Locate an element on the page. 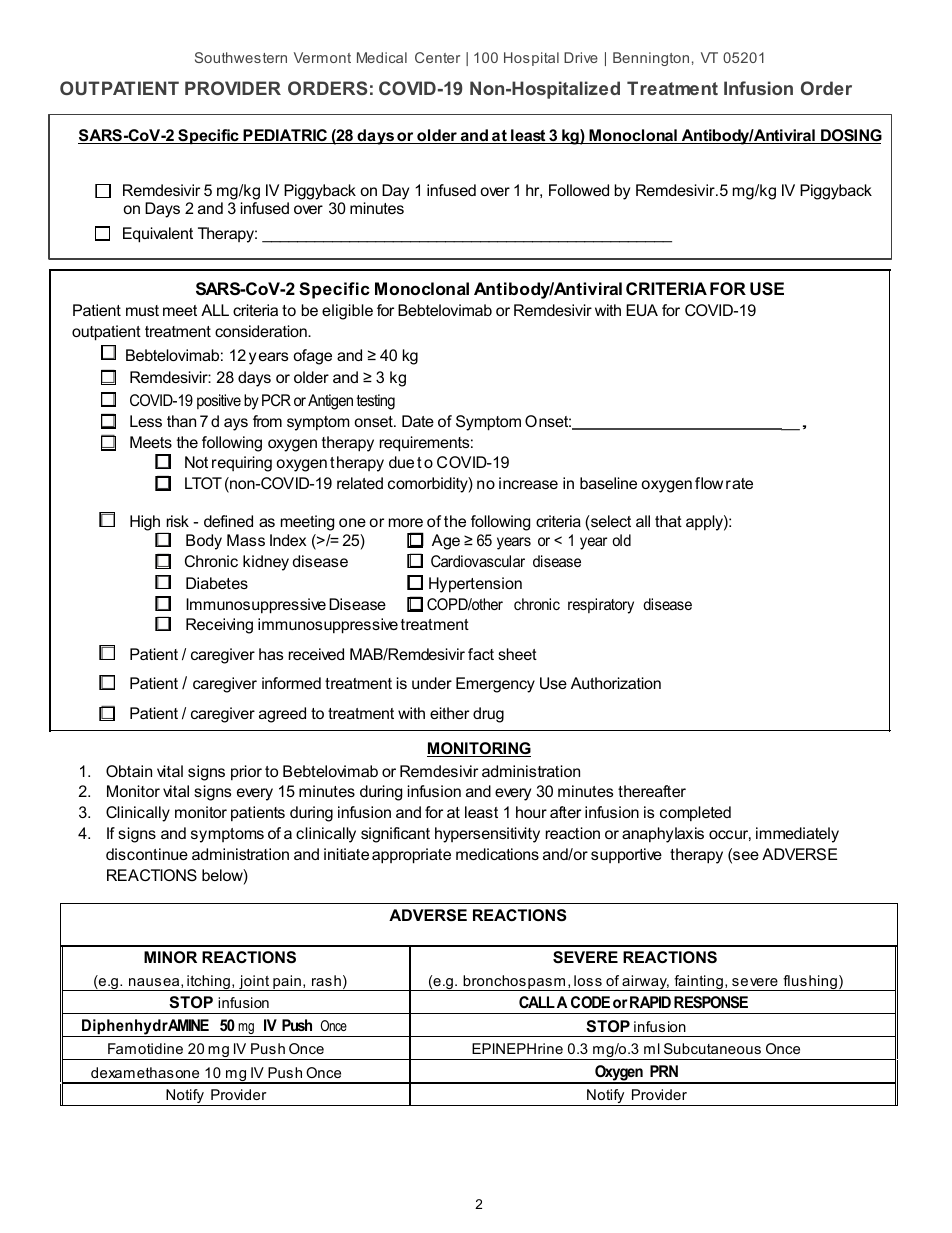  prior is located at coordinates (246, 773).
